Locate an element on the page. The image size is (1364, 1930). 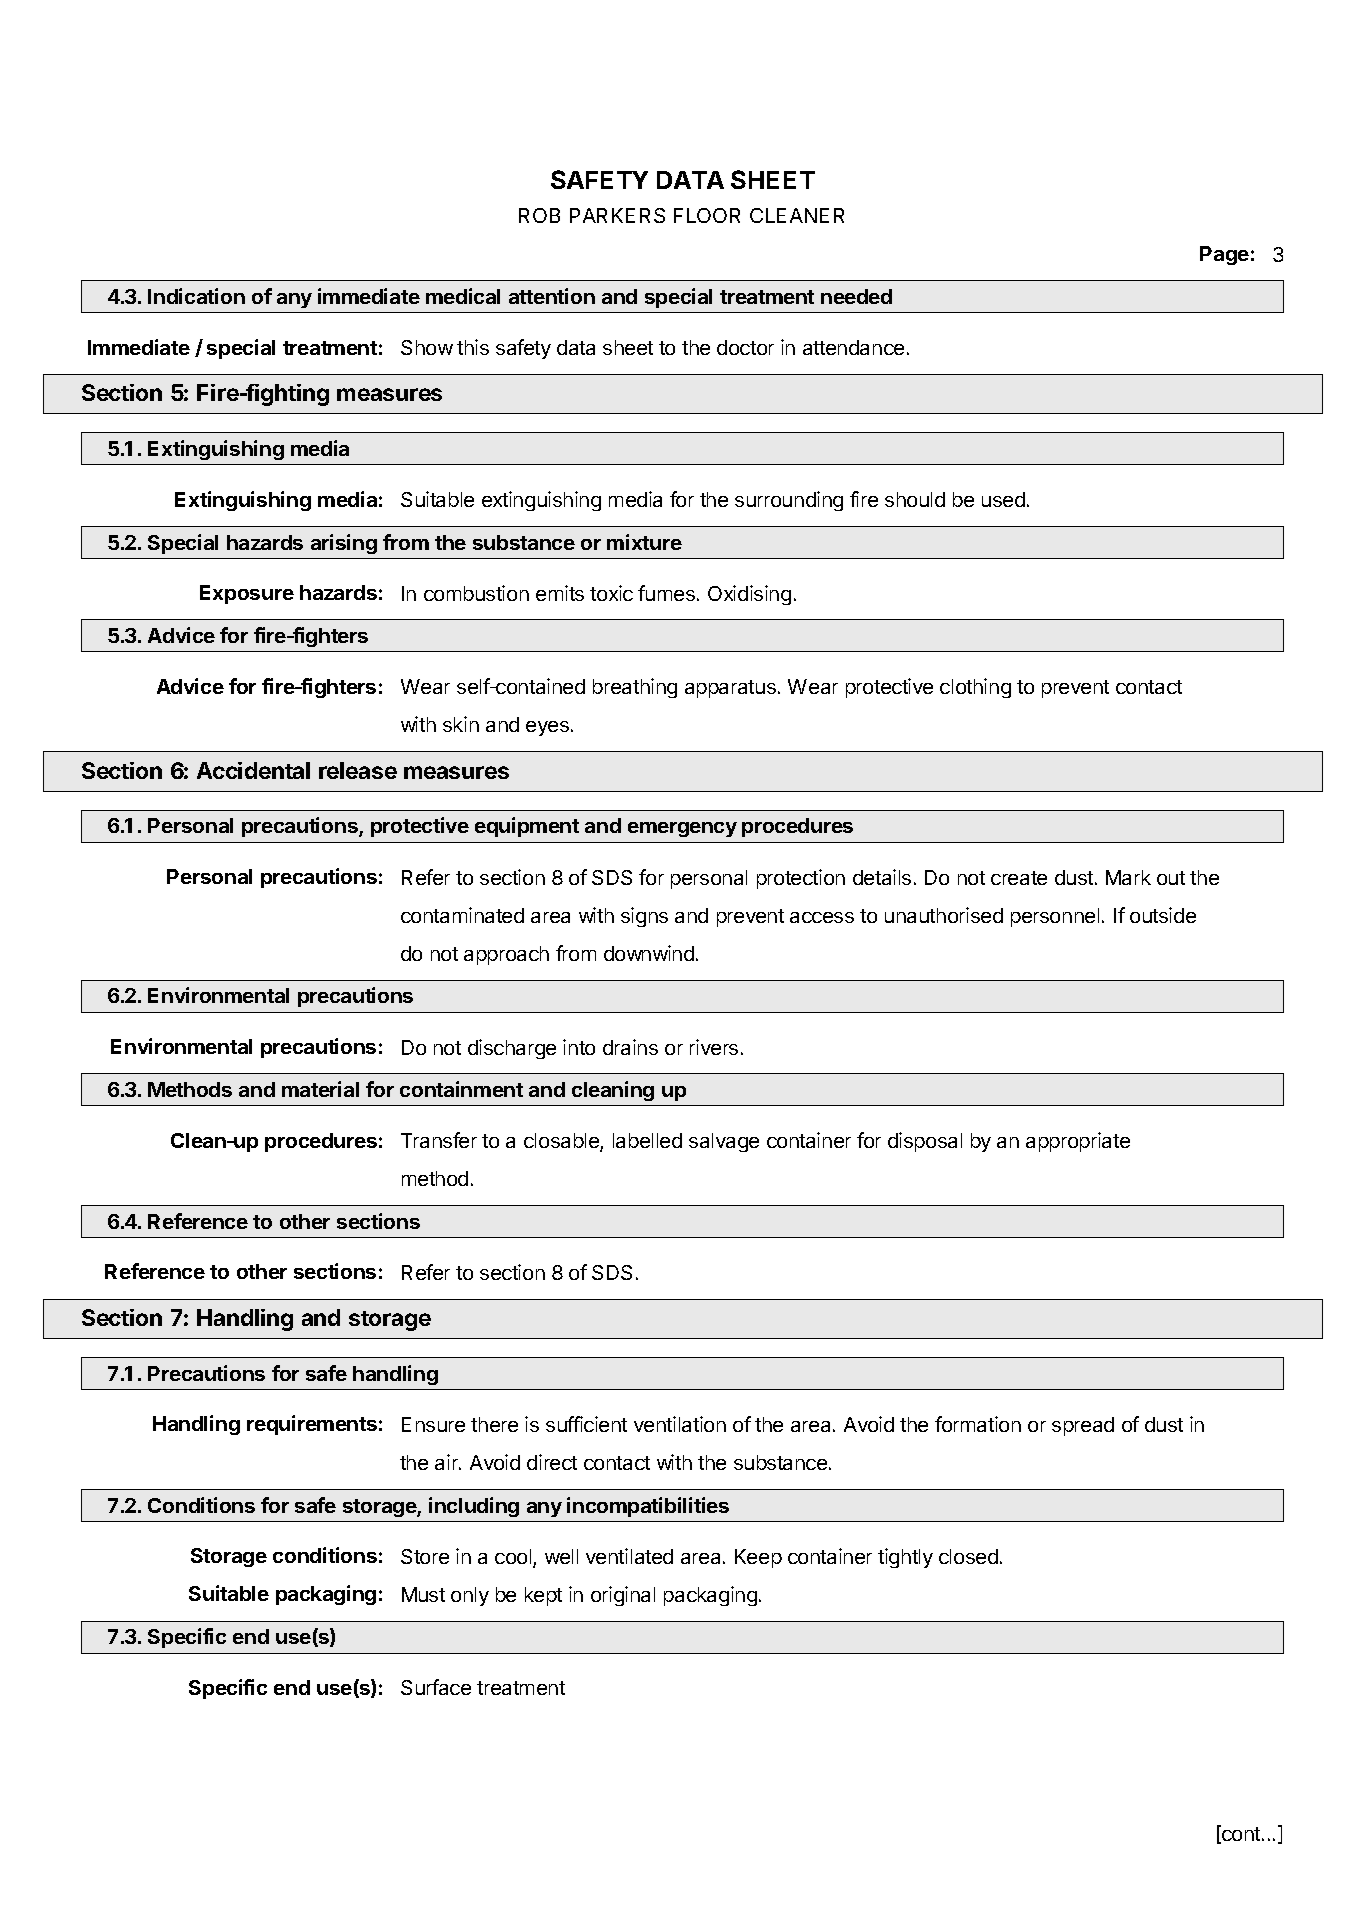
original is located at coordinates (623, 1596).
